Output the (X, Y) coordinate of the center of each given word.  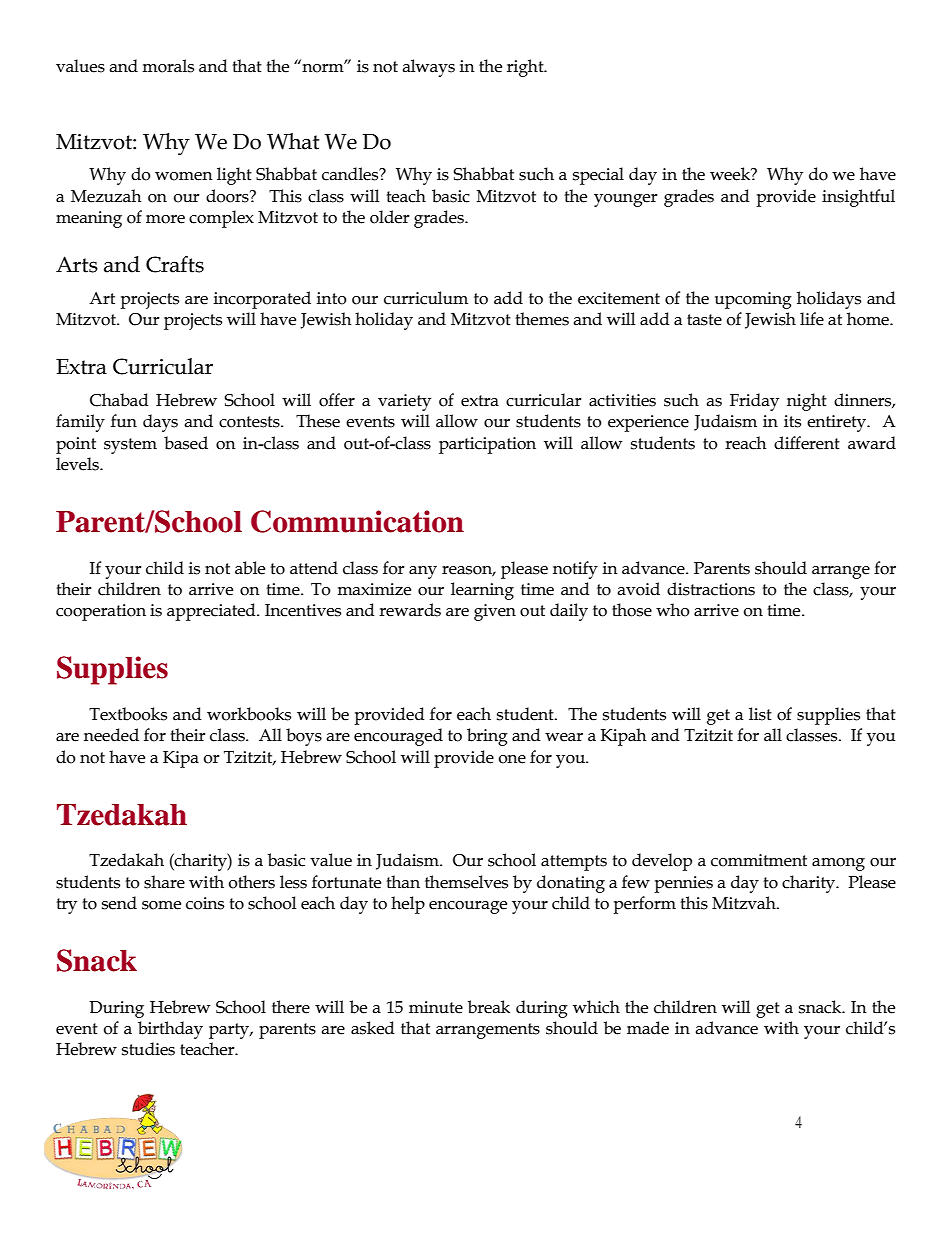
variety (404, 402)
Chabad (119, 400)
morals (168, 66)
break (489, 1007)
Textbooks (128, 714)
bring (487, 737)
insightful (858, 198)
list (760, 714)
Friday (754, 402)
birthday (170, 1030)
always (428, 68)
